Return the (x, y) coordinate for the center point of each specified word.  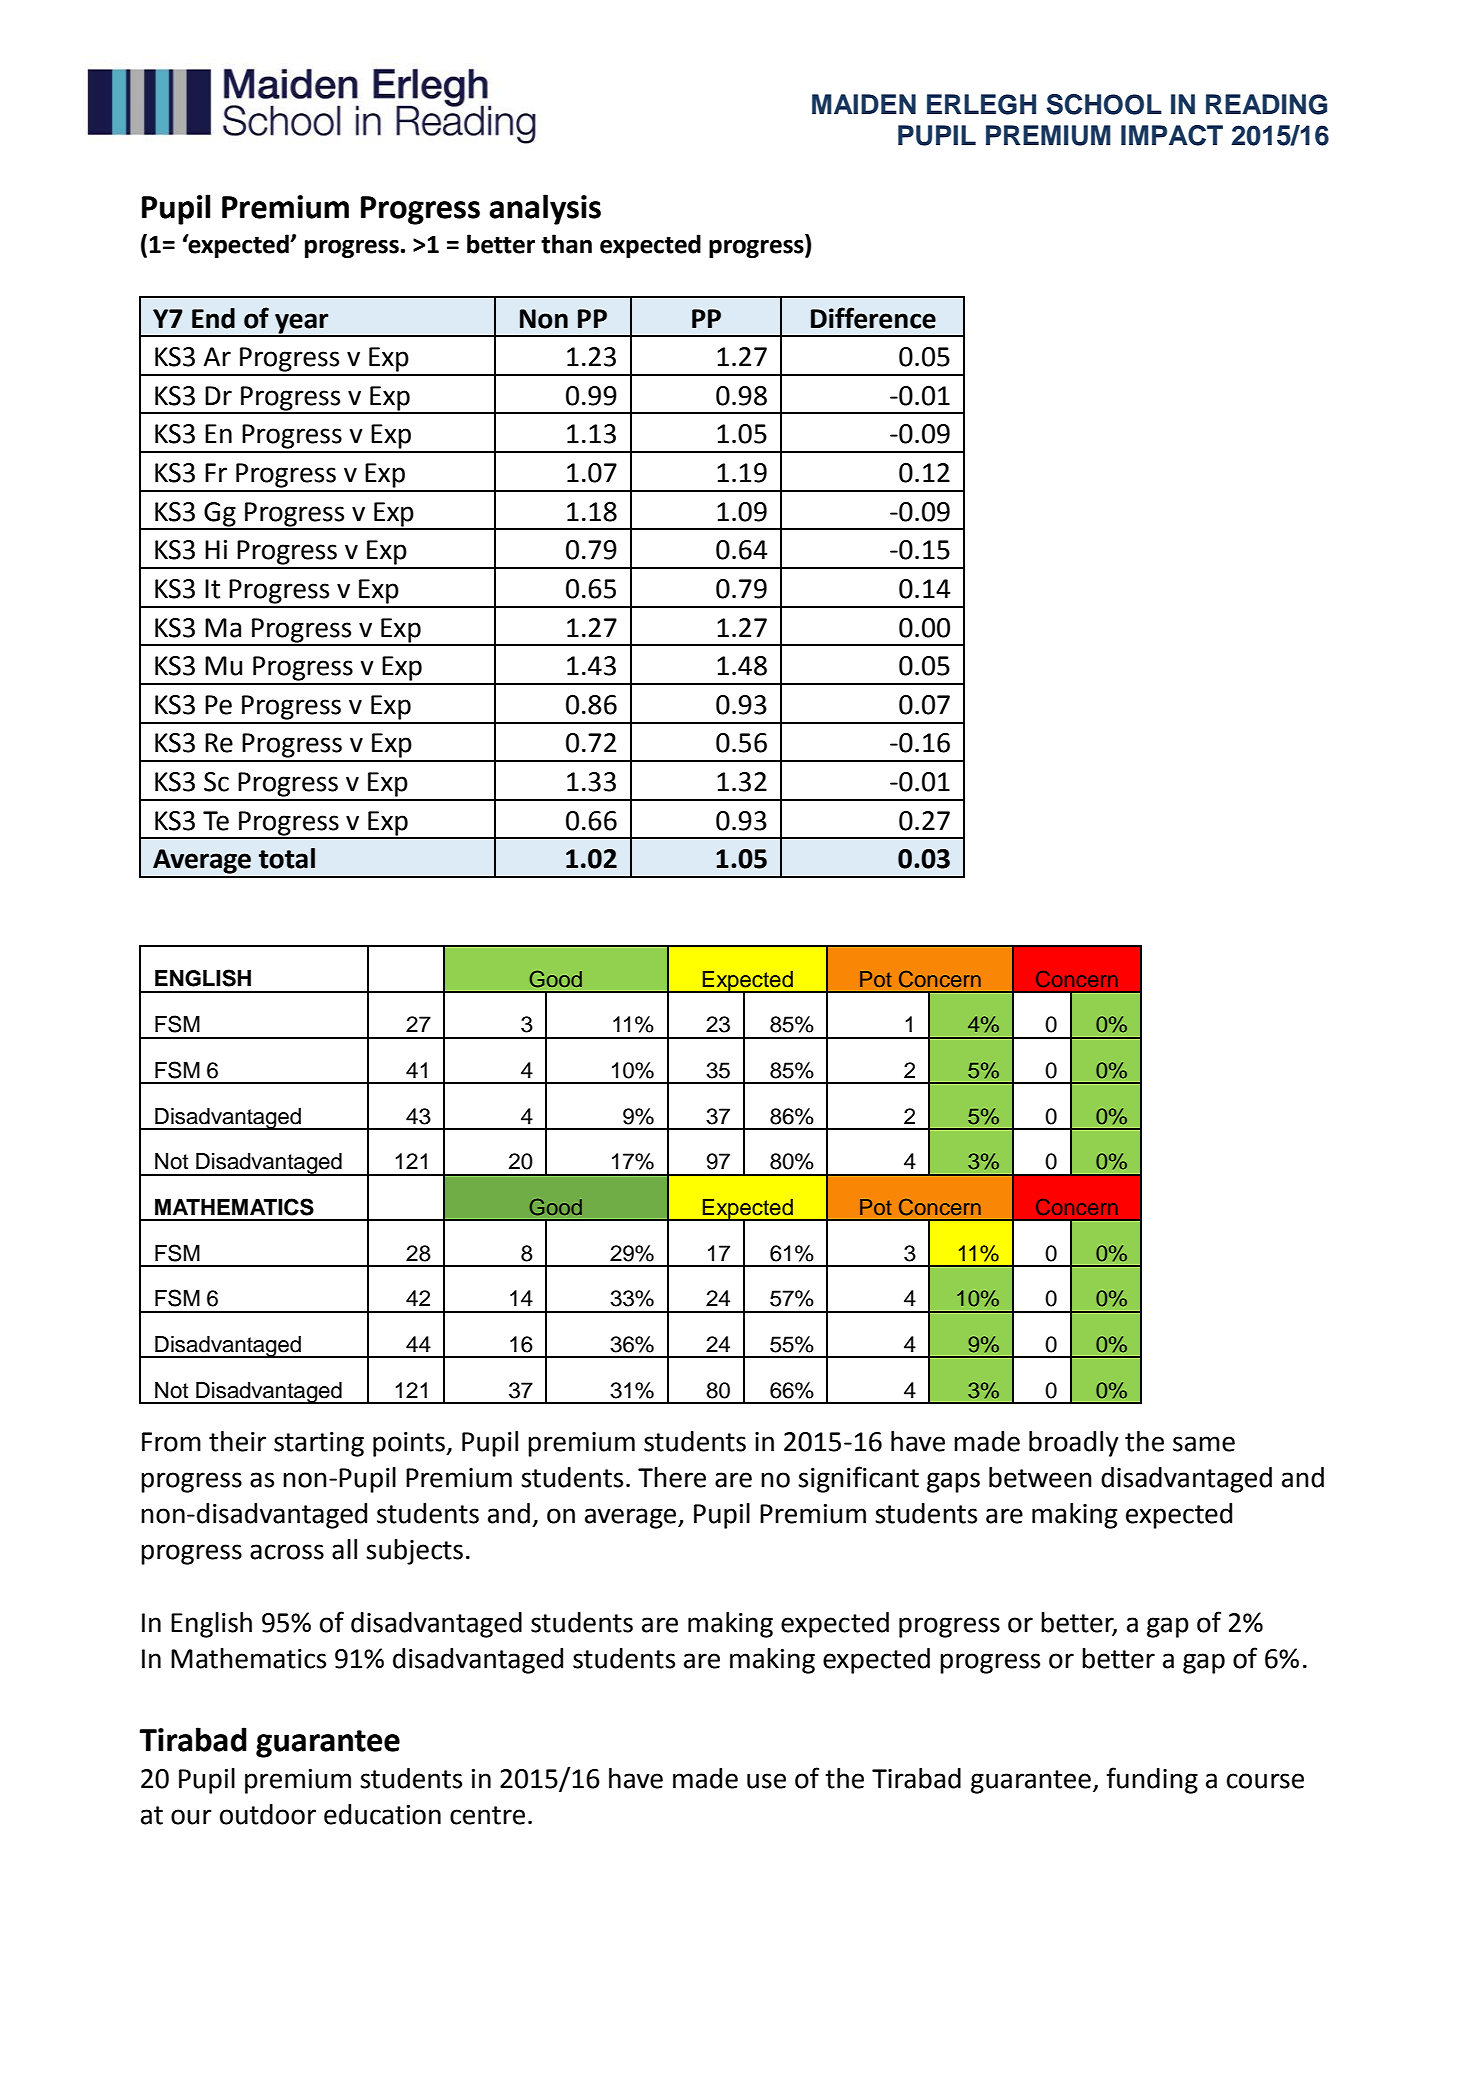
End (213, 318)
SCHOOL (1104, 104)
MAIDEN (864, 104)
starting (319, 1444)
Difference (873, 318)
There (672, 1477)
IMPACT (1172, 135)
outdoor (268, 1814)
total (287, 858)
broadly (1074, 1444)
